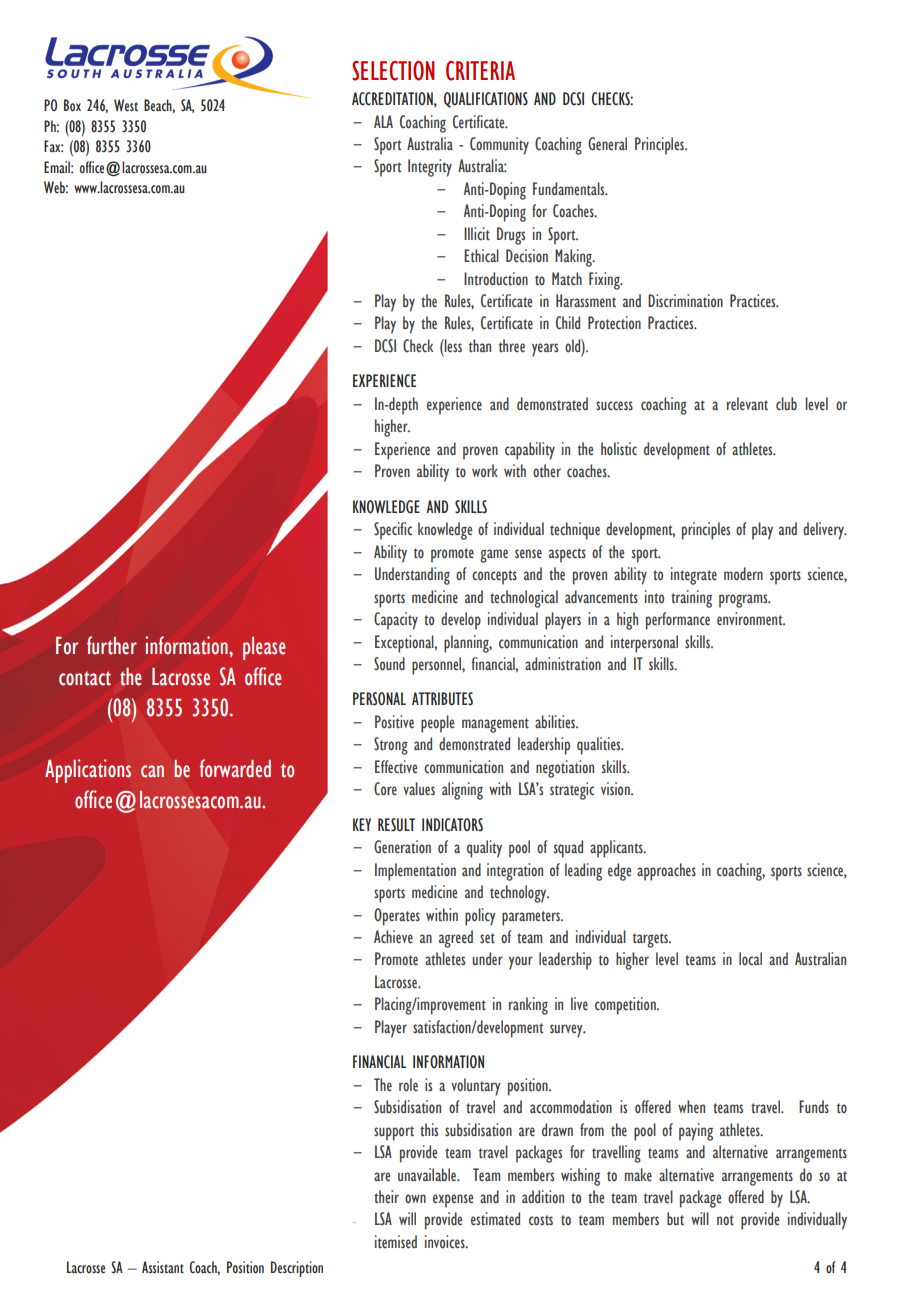 Image resolution: width=924 pixels, height=1308 pixels. What do you see at coordinates (88, 771) in the page?
I see `Applications` at bounding box center [88, 771].
